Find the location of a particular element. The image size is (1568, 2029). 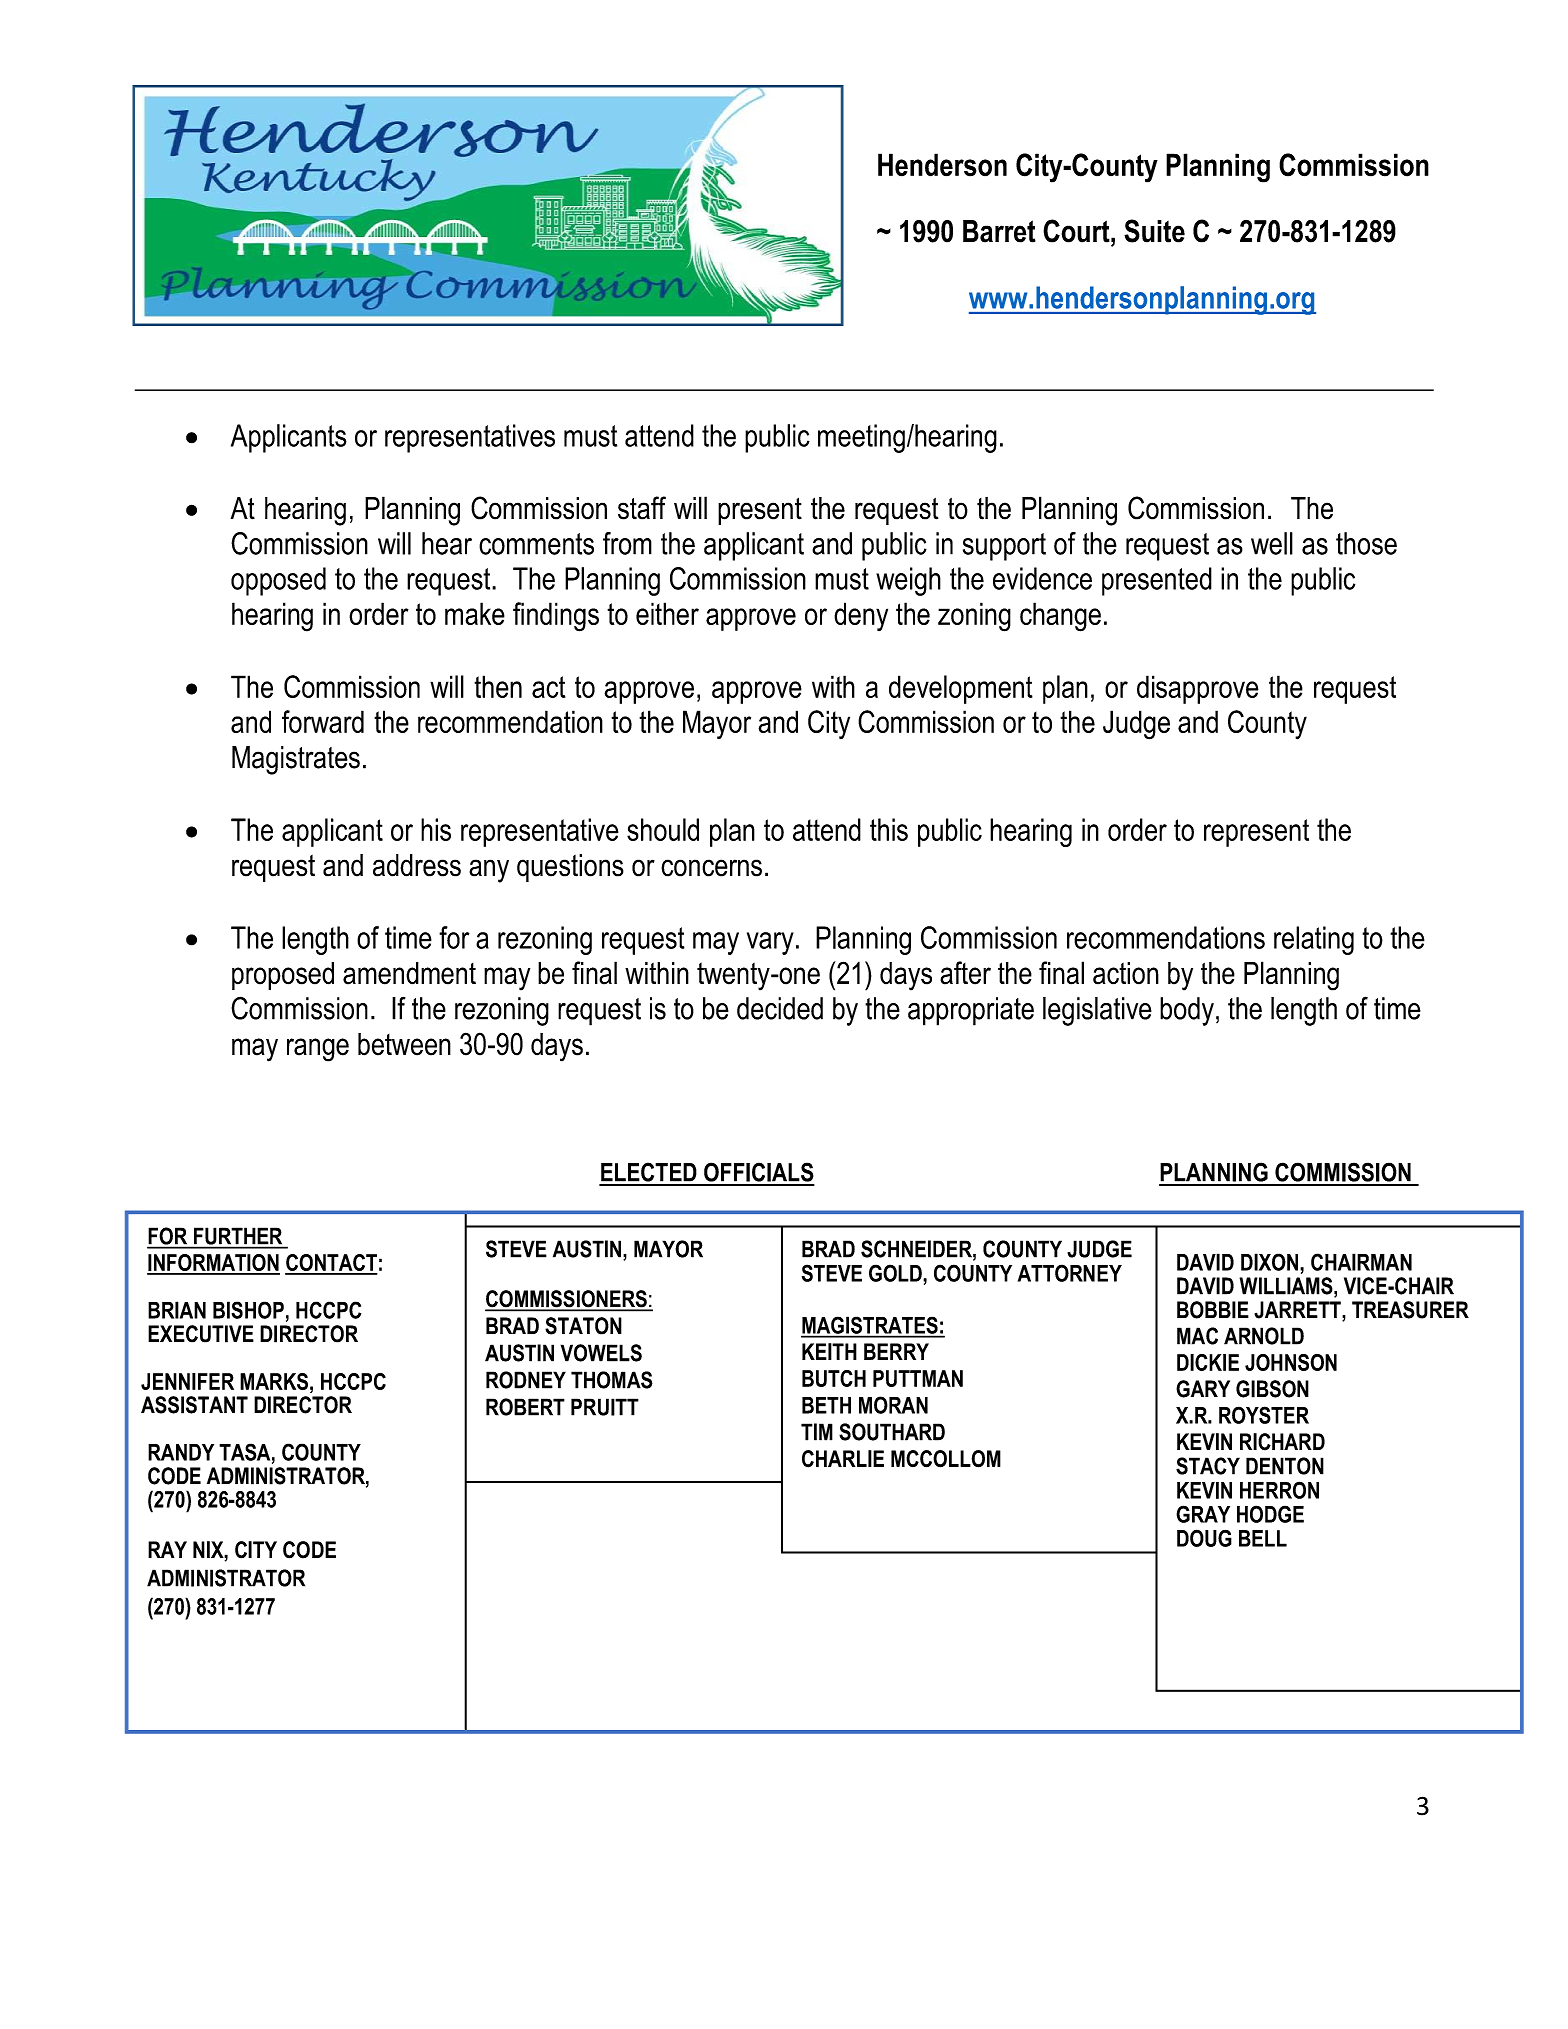

decided is located at coordinates (780, 1008).
